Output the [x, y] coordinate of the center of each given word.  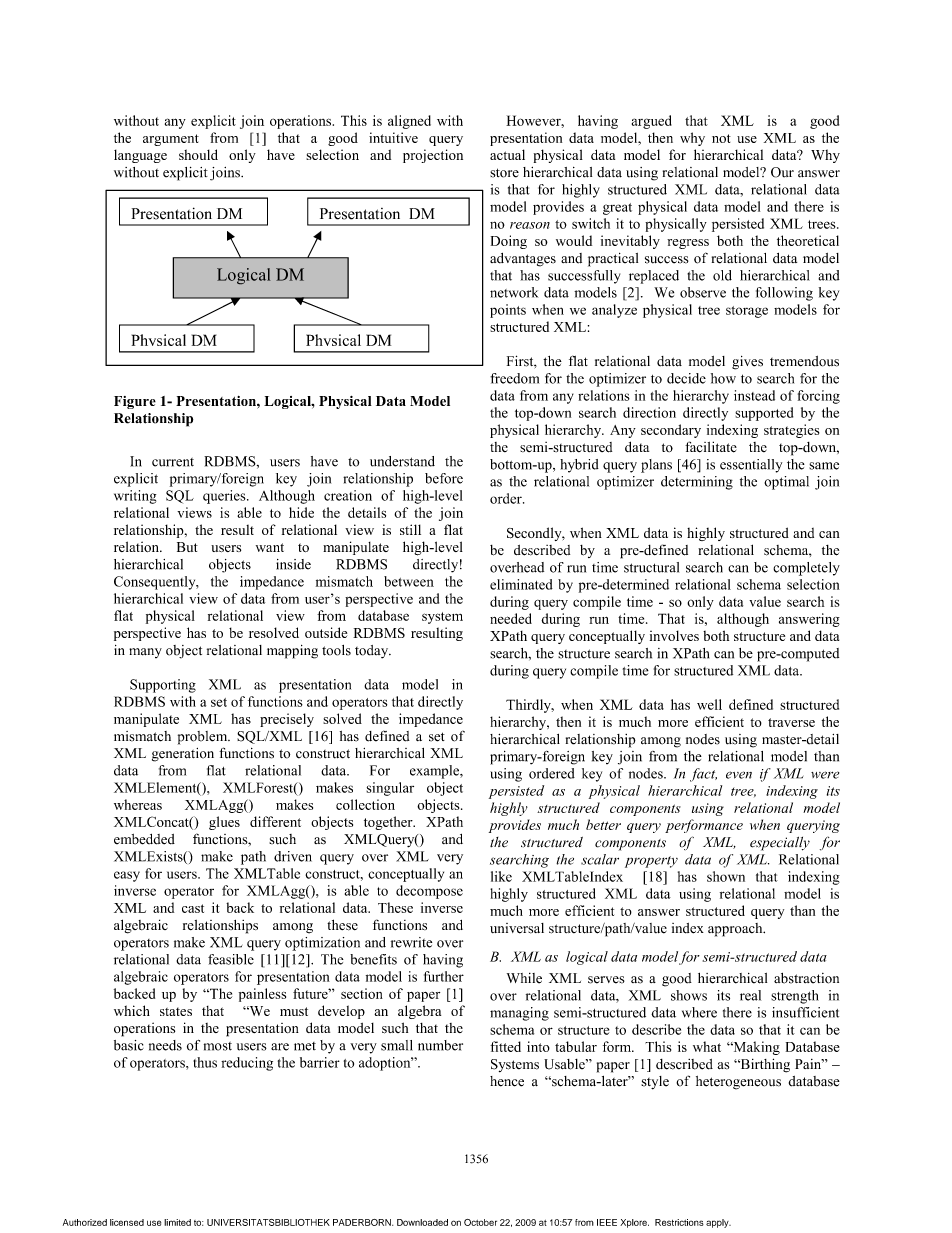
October [480, 1222]
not [721, 138]
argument [171, 140]
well [709, 704]
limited [177, 1222]
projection [433, 156]
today [373, 652]
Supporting [163, 686]
